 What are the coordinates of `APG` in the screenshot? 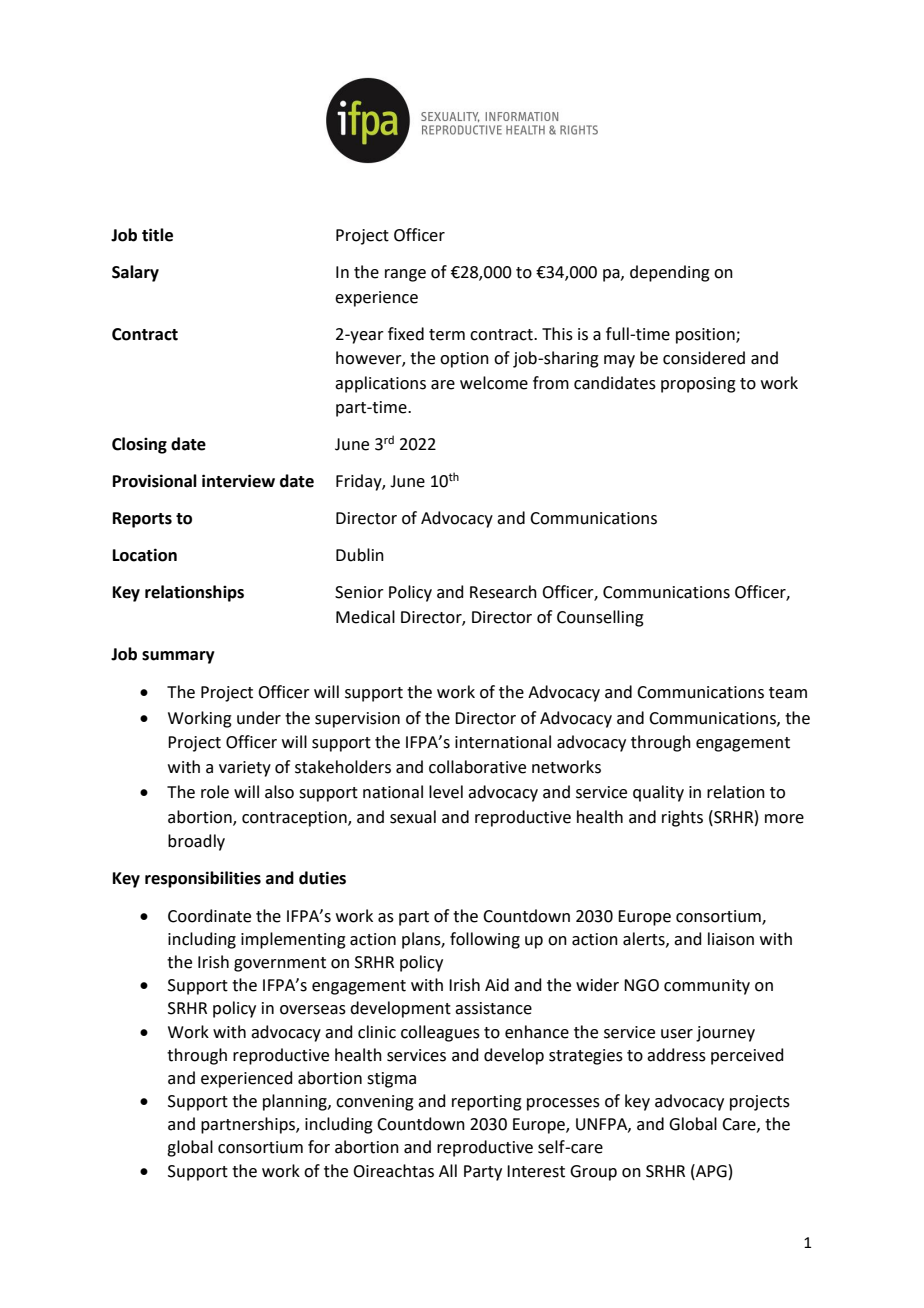 It's located at (710, 1171).
